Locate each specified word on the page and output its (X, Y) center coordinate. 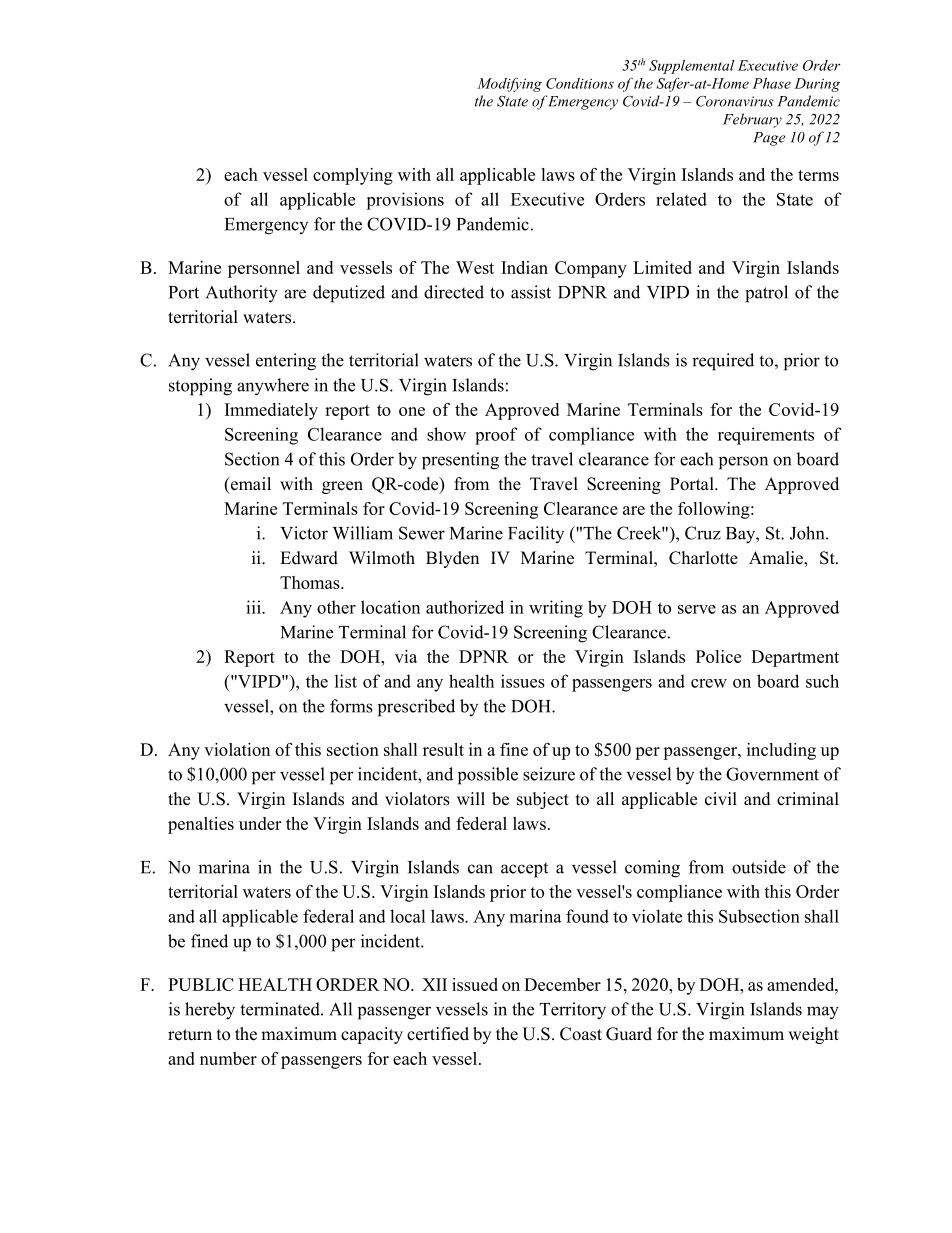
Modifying (509, 84)
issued (475, 984)
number (228, 1058)
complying (353, 176)
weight (813, 1035)
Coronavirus (734, 101)
